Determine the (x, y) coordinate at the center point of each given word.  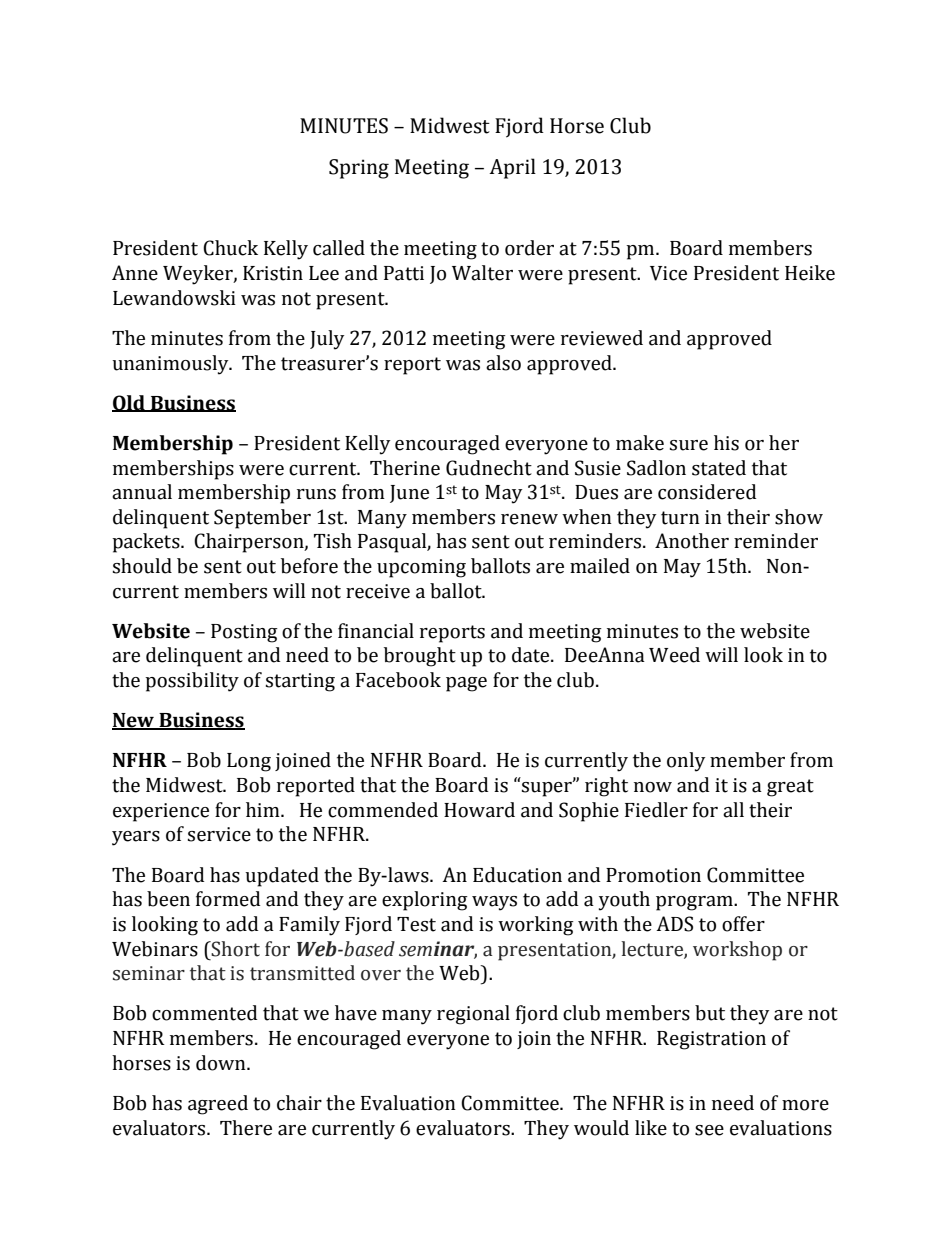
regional (473, 1015)
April (512, 168)
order (529, 248)
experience (161, 812)
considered (707, 492)
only (686, 762)
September (262, 519)
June (409, 494)
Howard (479, 810)
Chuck (230, 248)
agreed (218, 1105)
